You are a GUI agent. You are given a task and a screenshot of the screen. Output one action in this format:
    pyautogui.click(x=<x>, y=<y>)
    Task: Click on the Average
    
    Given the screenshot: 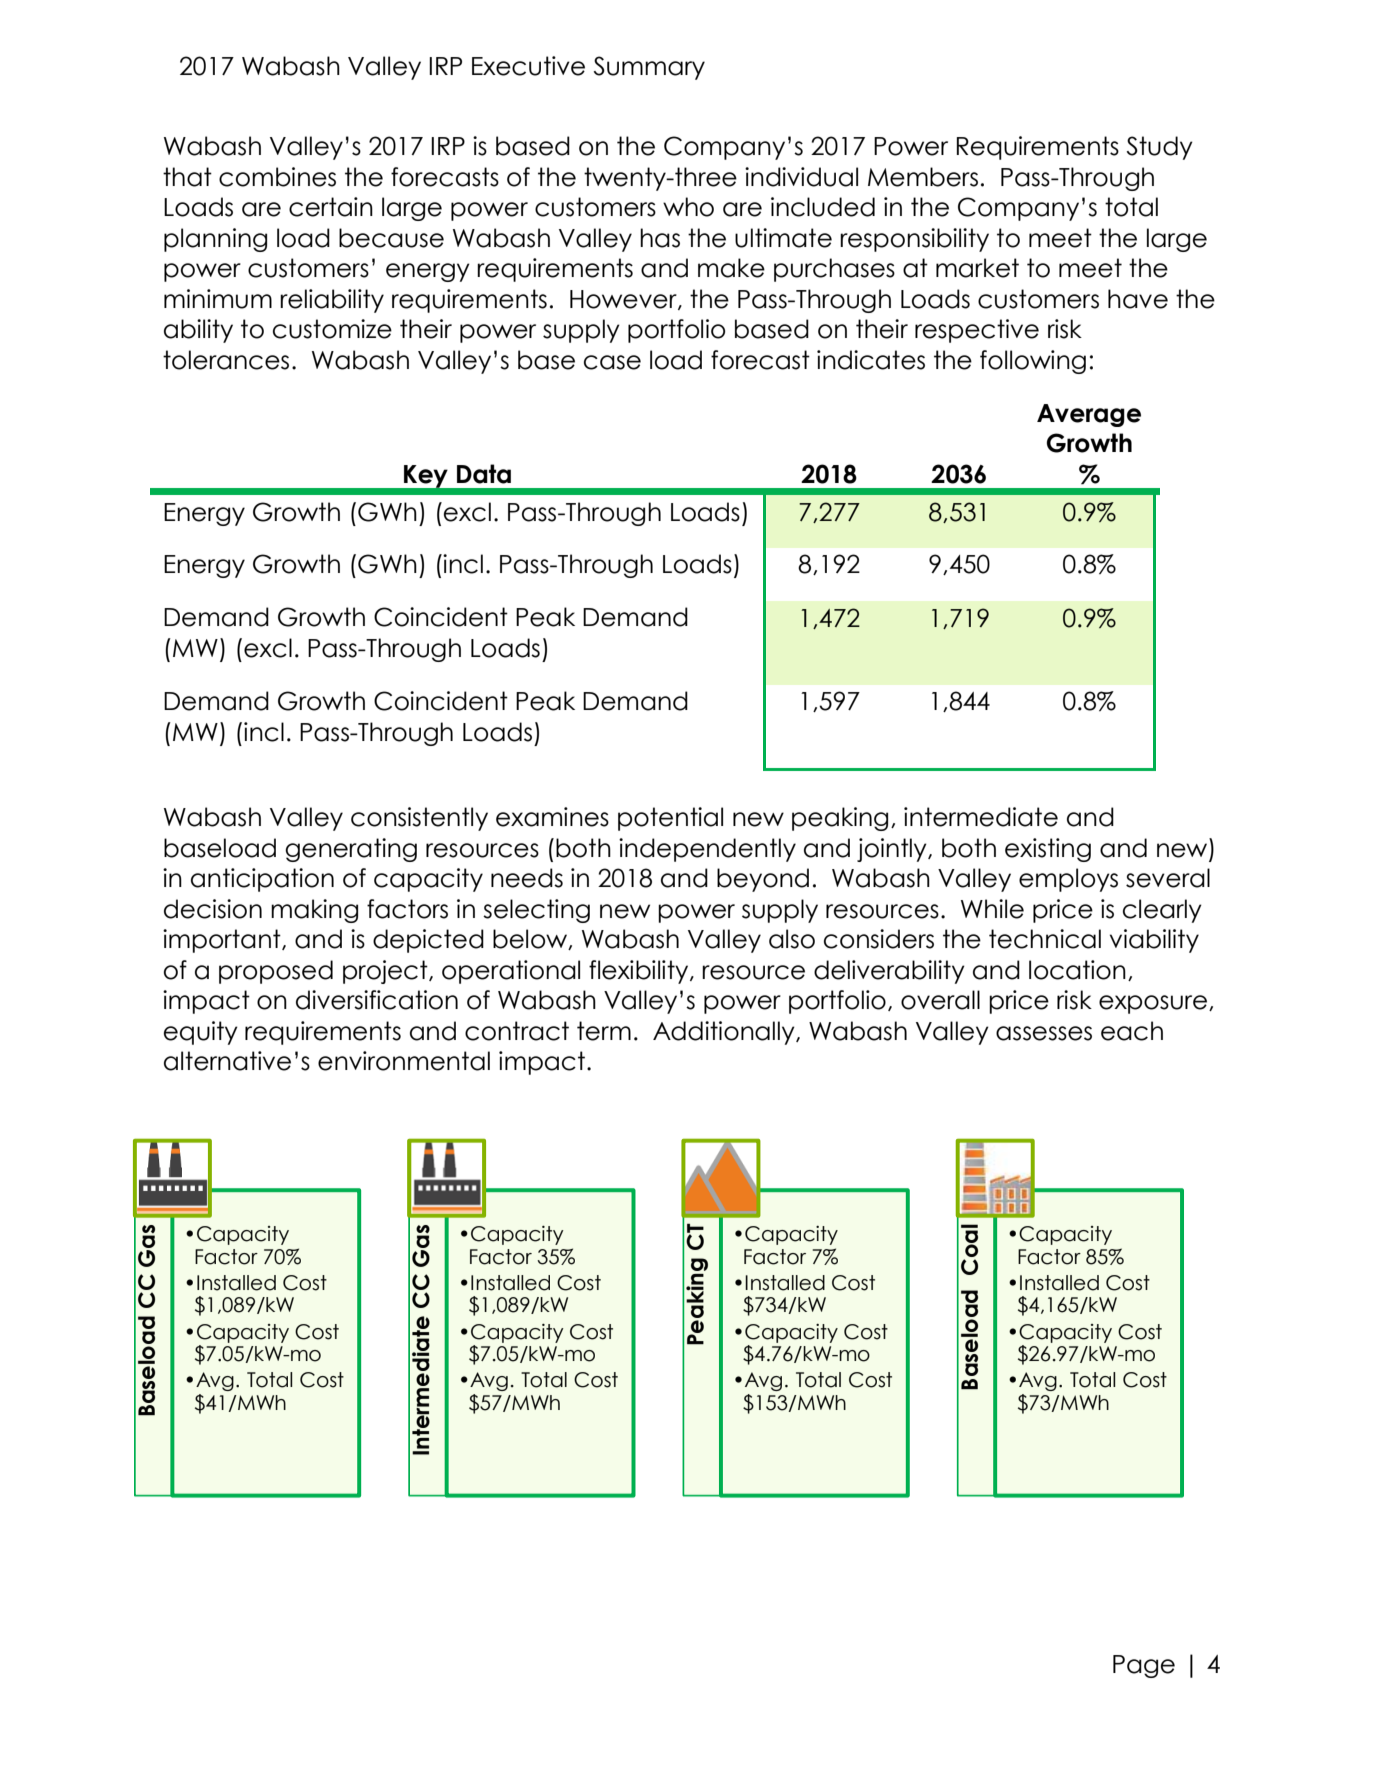 What is the action you would take?
    pyautogui.click(x=1089, y=415)
